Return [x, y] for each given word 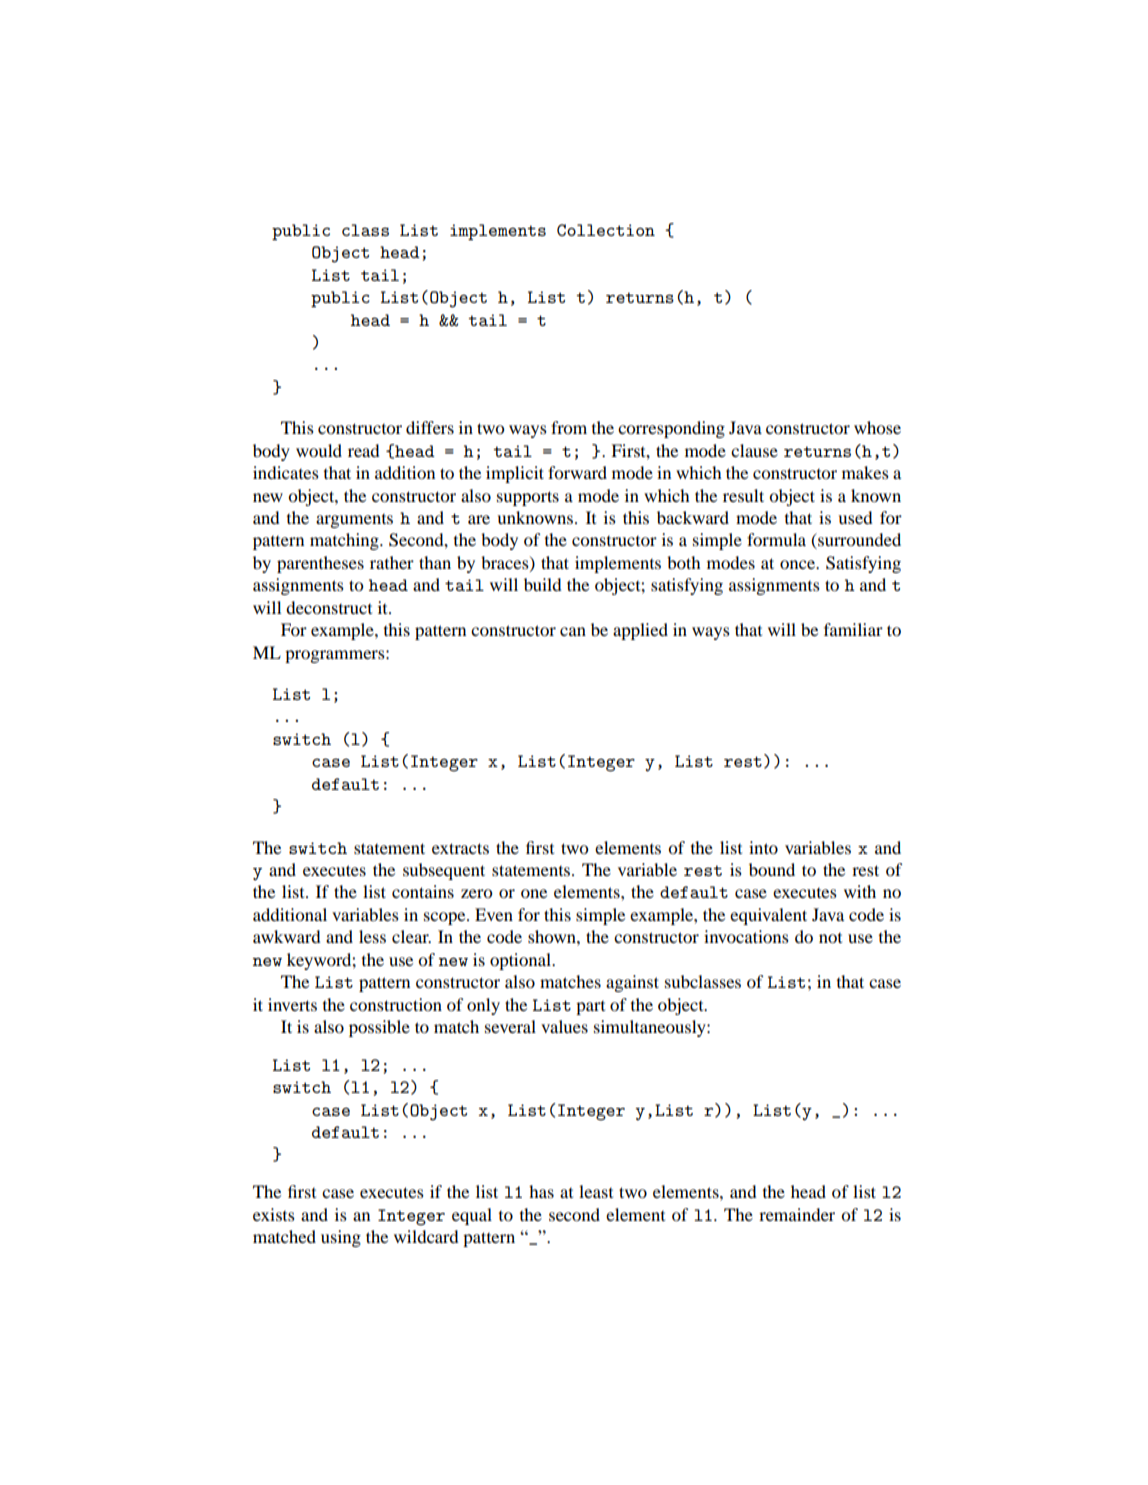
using [341, 1238]
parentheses [320, 564]
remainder [797, 1214]
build [543, 584]
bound [772, 869]
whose [877, 427]
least [596, 1191]
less [372, 936]
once [798, 564]
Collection [606, 230]
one [534, 893]
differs [430, 427]
